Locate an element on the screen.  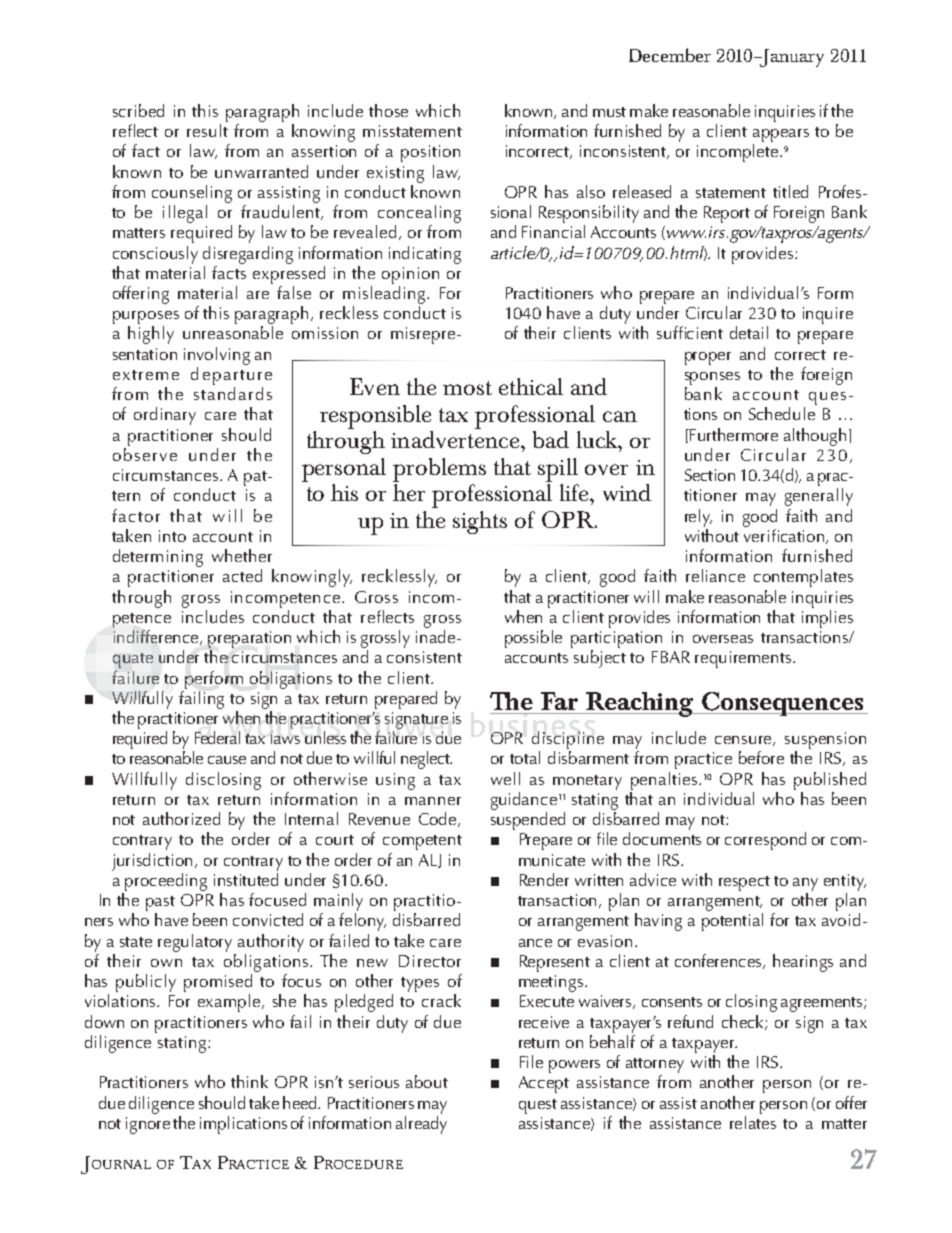
think is located at coordinates (249, 1081).
